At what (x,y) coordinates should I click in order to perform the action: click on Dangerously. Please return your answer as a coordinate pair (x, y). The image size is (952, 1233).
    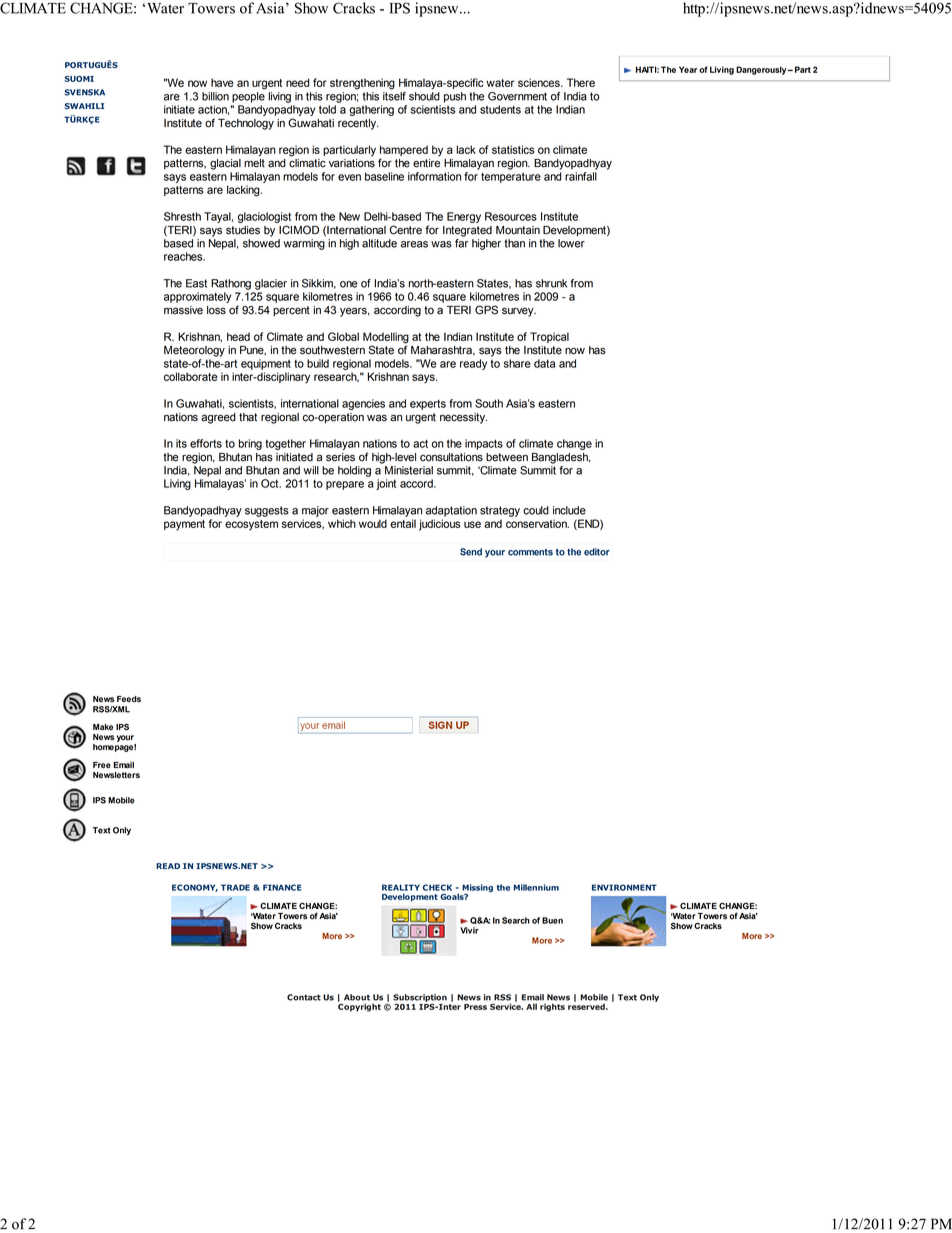
    Looking at the image, I should click on (762, 70).
